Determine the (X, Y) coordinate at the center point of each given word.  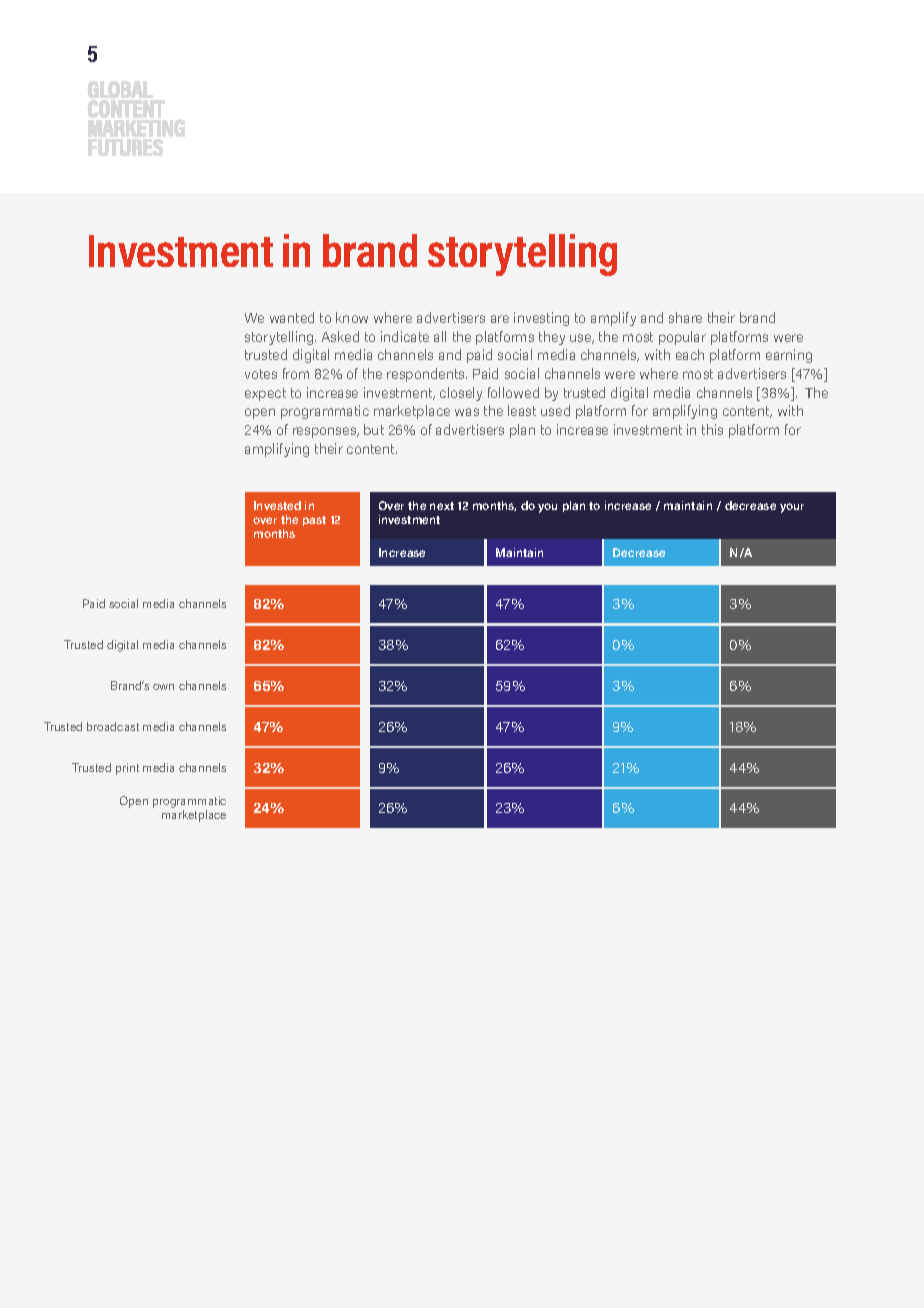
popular (682, 338)
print (127, 769)
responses (326, 432)
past (314, 521)
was (467, 412)
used (555, 410)
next (442, 506)
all (440, 336)
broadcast (113, 726)
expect (265, 394)
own (163, 687)
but (374, 429)
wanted (292, 317)
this (712, 429)
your (792, 508)
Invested (277, 505)
